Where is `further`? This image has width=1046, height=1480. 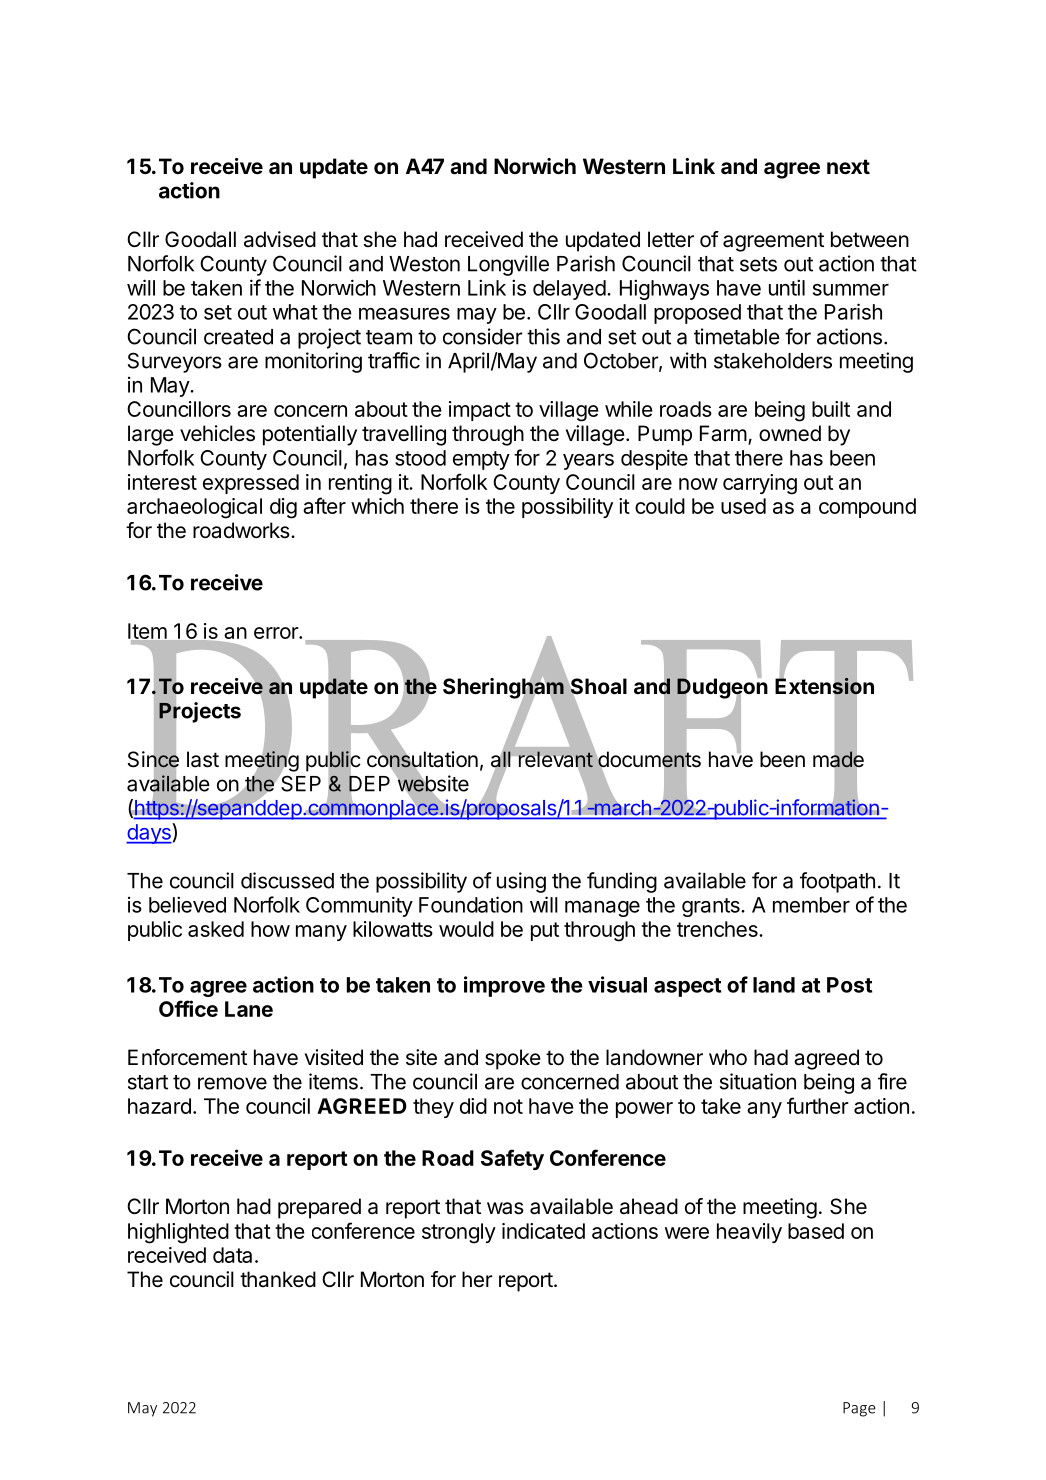 further is located at coordinates (818, 1105).
